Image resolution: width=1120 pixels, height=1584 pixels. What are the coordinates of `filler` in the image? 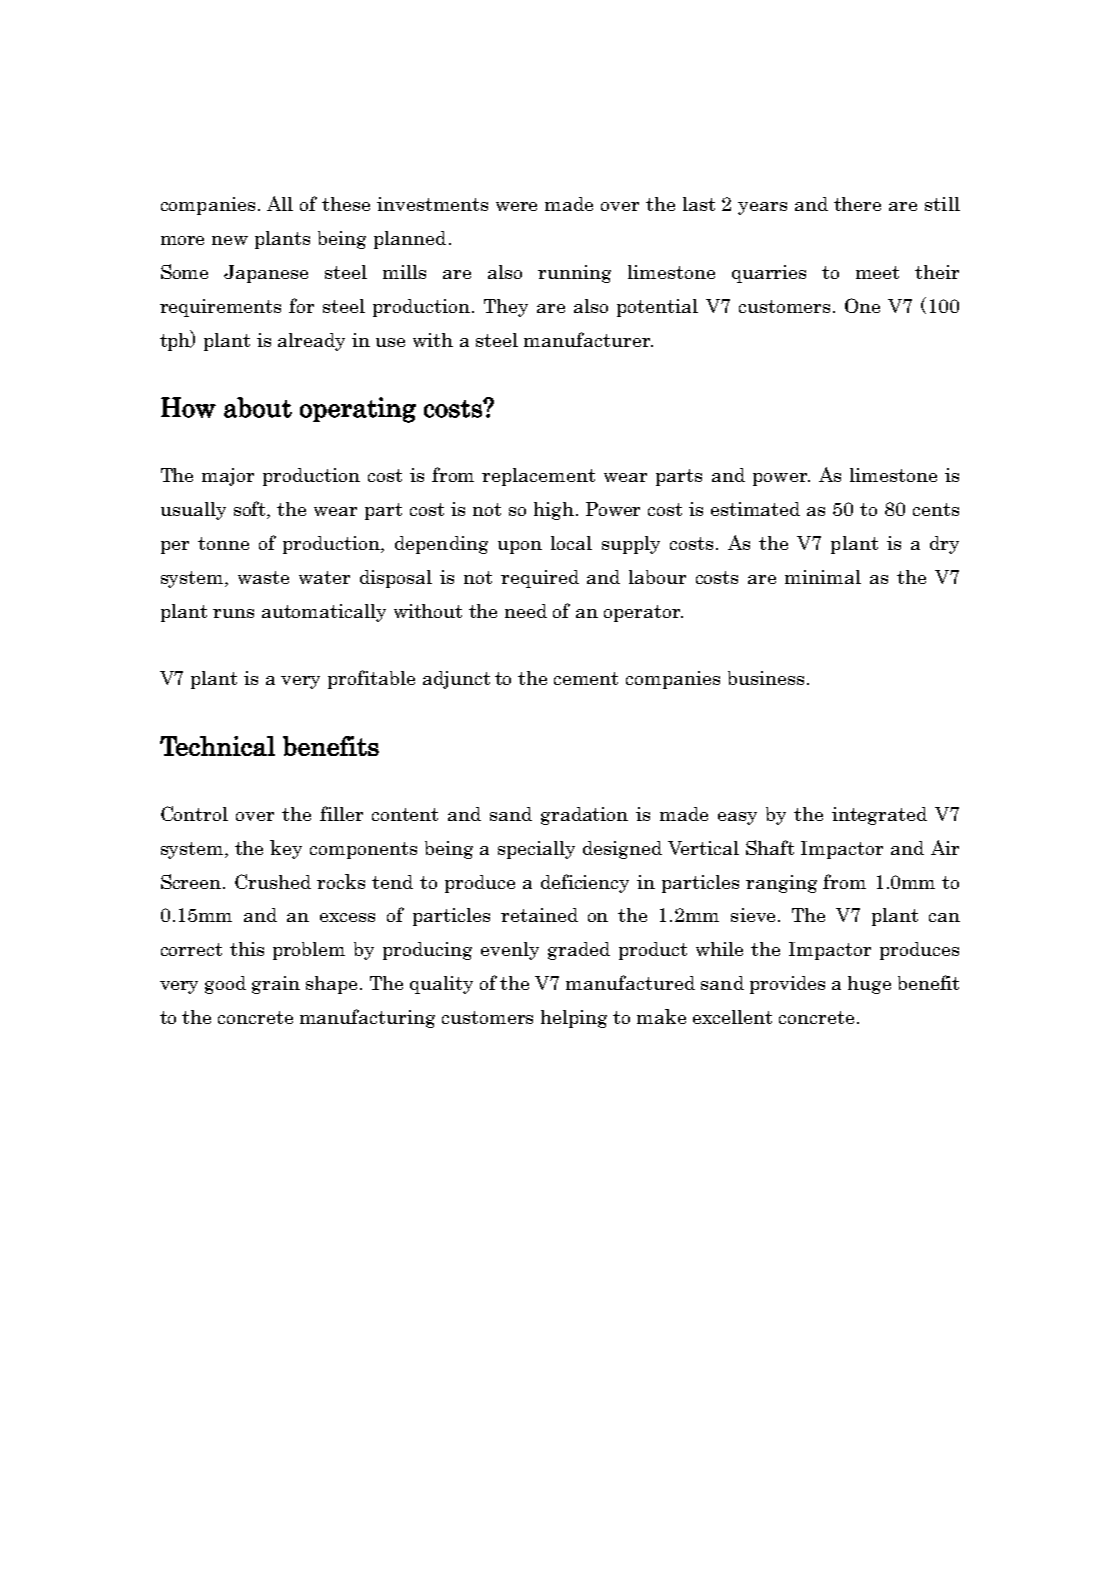 It's located at (341, 813).
